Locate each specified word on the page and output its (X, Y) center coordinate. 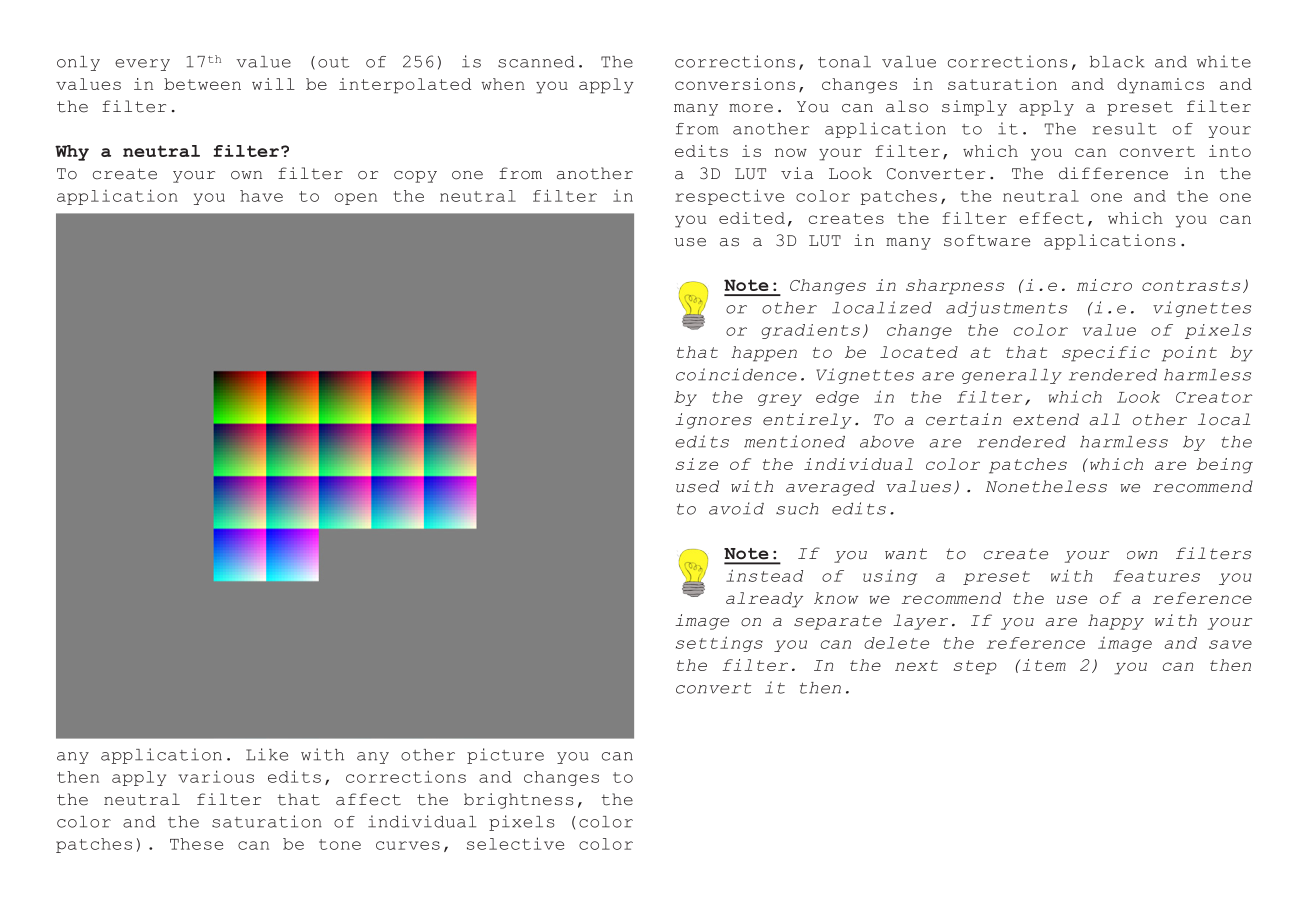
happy (1116, 622)
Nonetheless (1046, 486)
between (202, 84)
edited (752, 218)
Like (267, 754)
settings (719, 644)
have (261, 196)
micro (1104, 285)
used (697, 486)
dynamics (1160, 86)
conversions (735, 84)
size (697, 464)
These (196, 844)
